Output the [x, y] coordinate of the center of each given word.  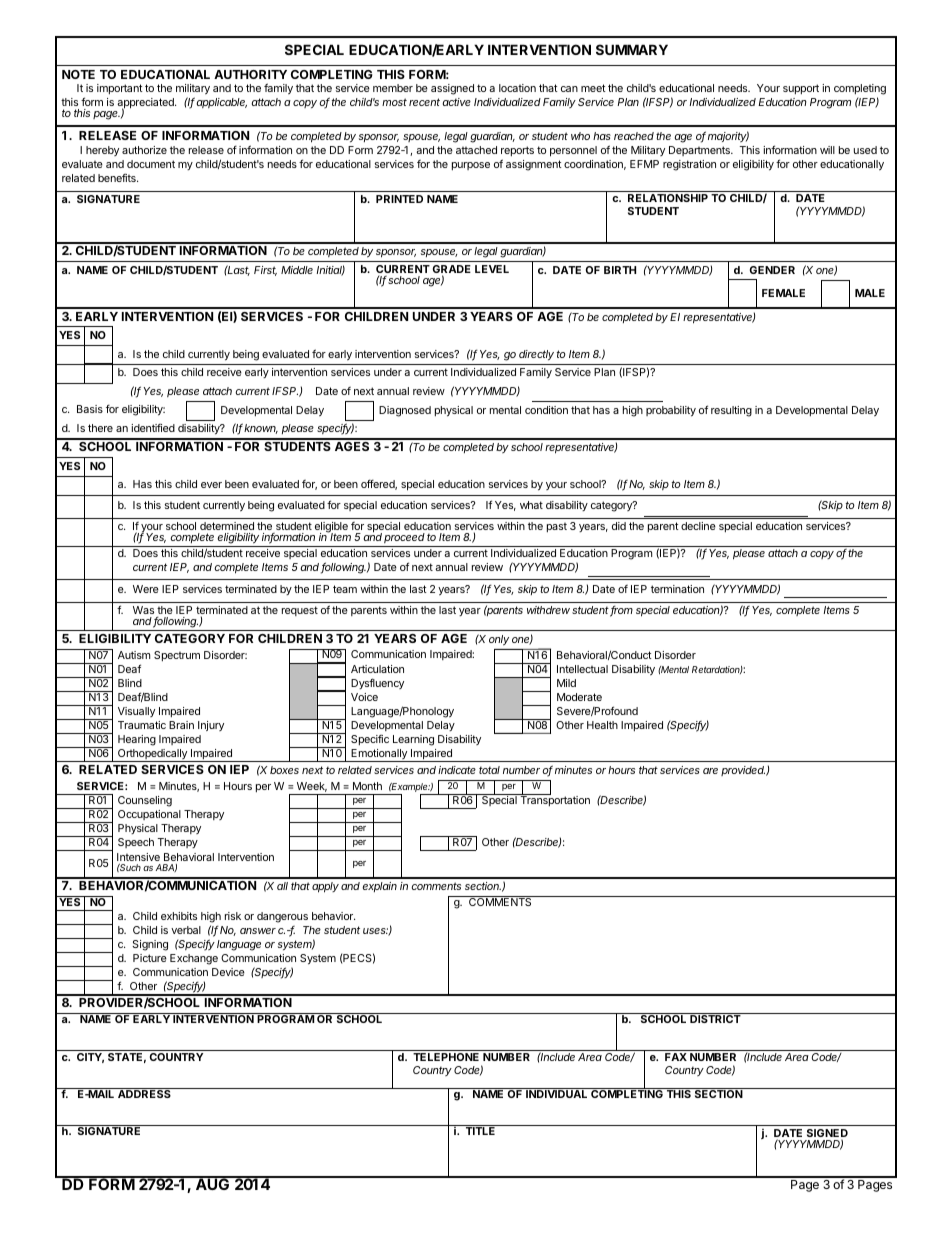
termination [677, 589]
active [456, 102]
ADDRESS [144, 1093]
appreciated [146, 104]
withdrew [548, 610]
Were [146, 589]
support [801, 89]
